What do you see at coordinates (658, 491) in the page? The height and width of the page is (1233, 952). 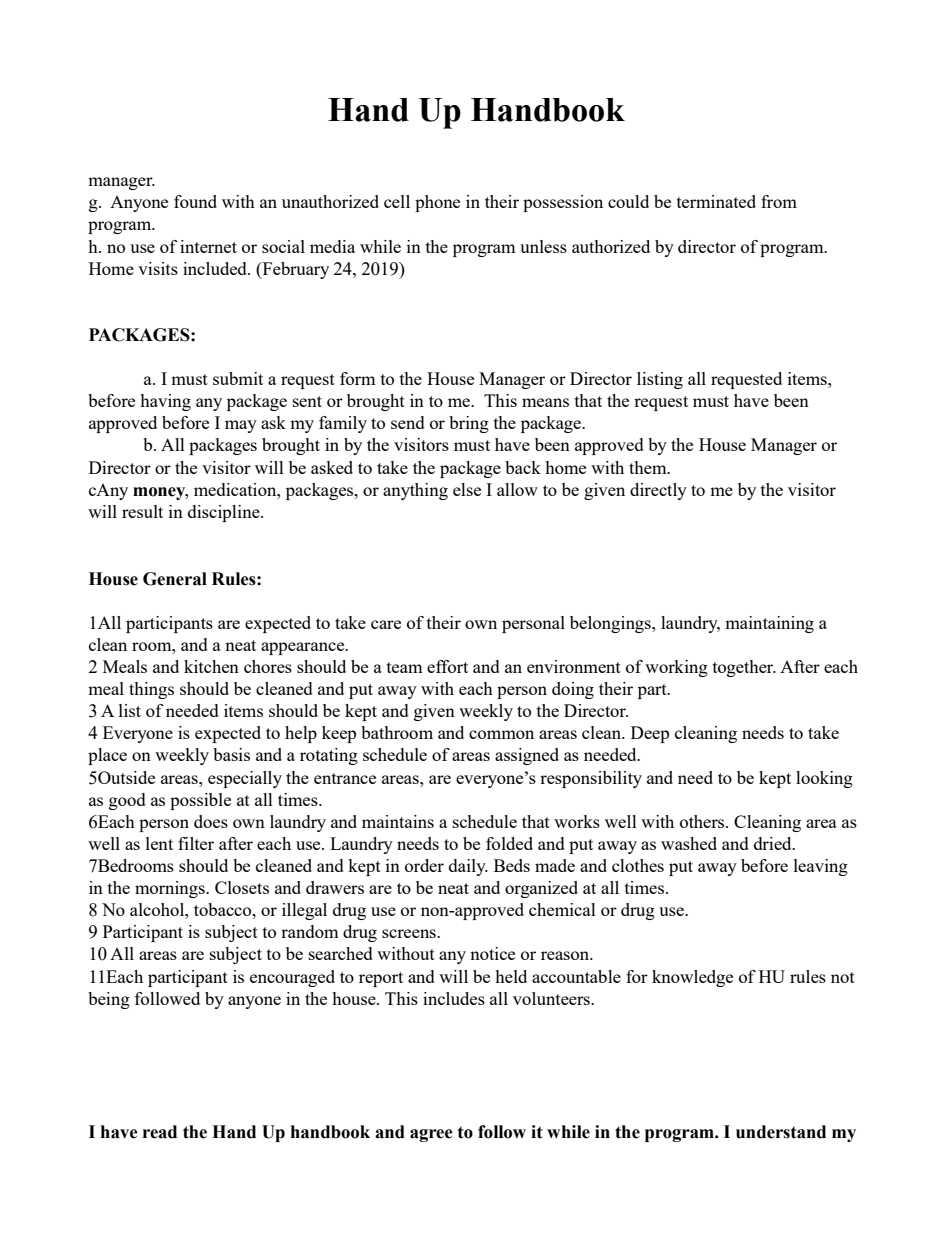 I see `directly` at bounding box center [658, 491].
